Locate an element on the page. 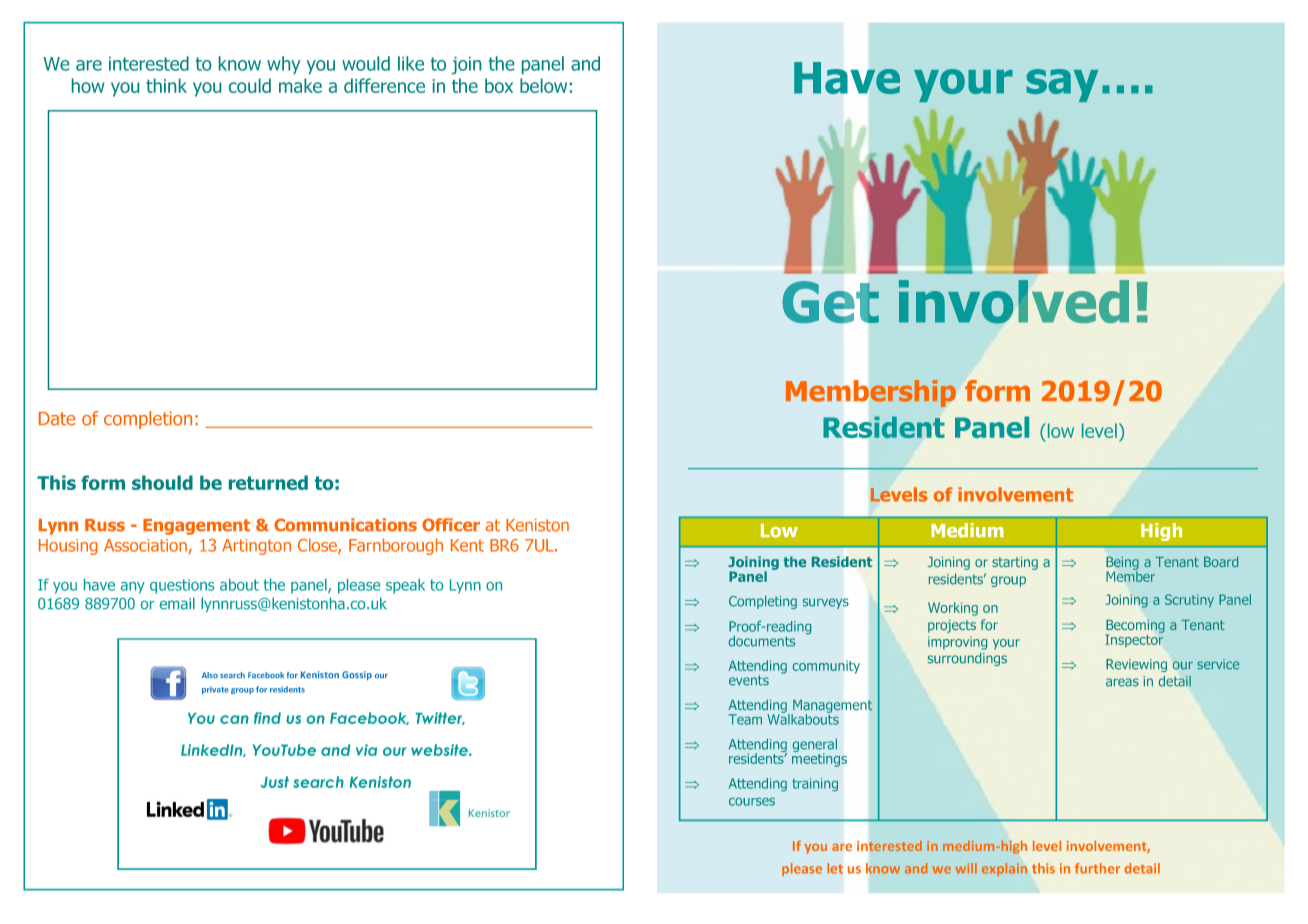  further is located at coordinates (1097, 868).
